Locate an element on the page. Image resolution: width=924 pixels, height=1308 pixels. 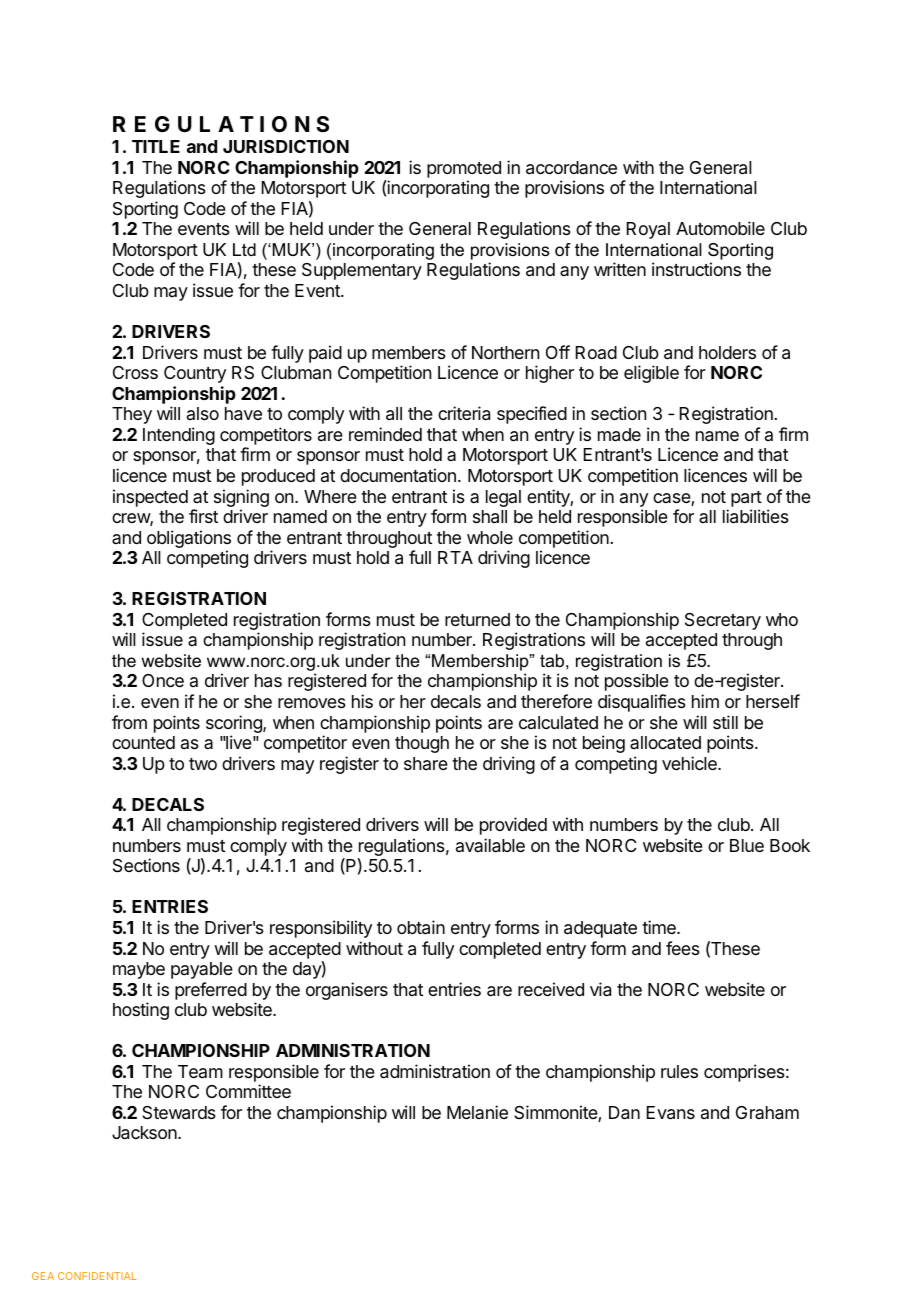
Automobile is located at coordinates (720, 228).
